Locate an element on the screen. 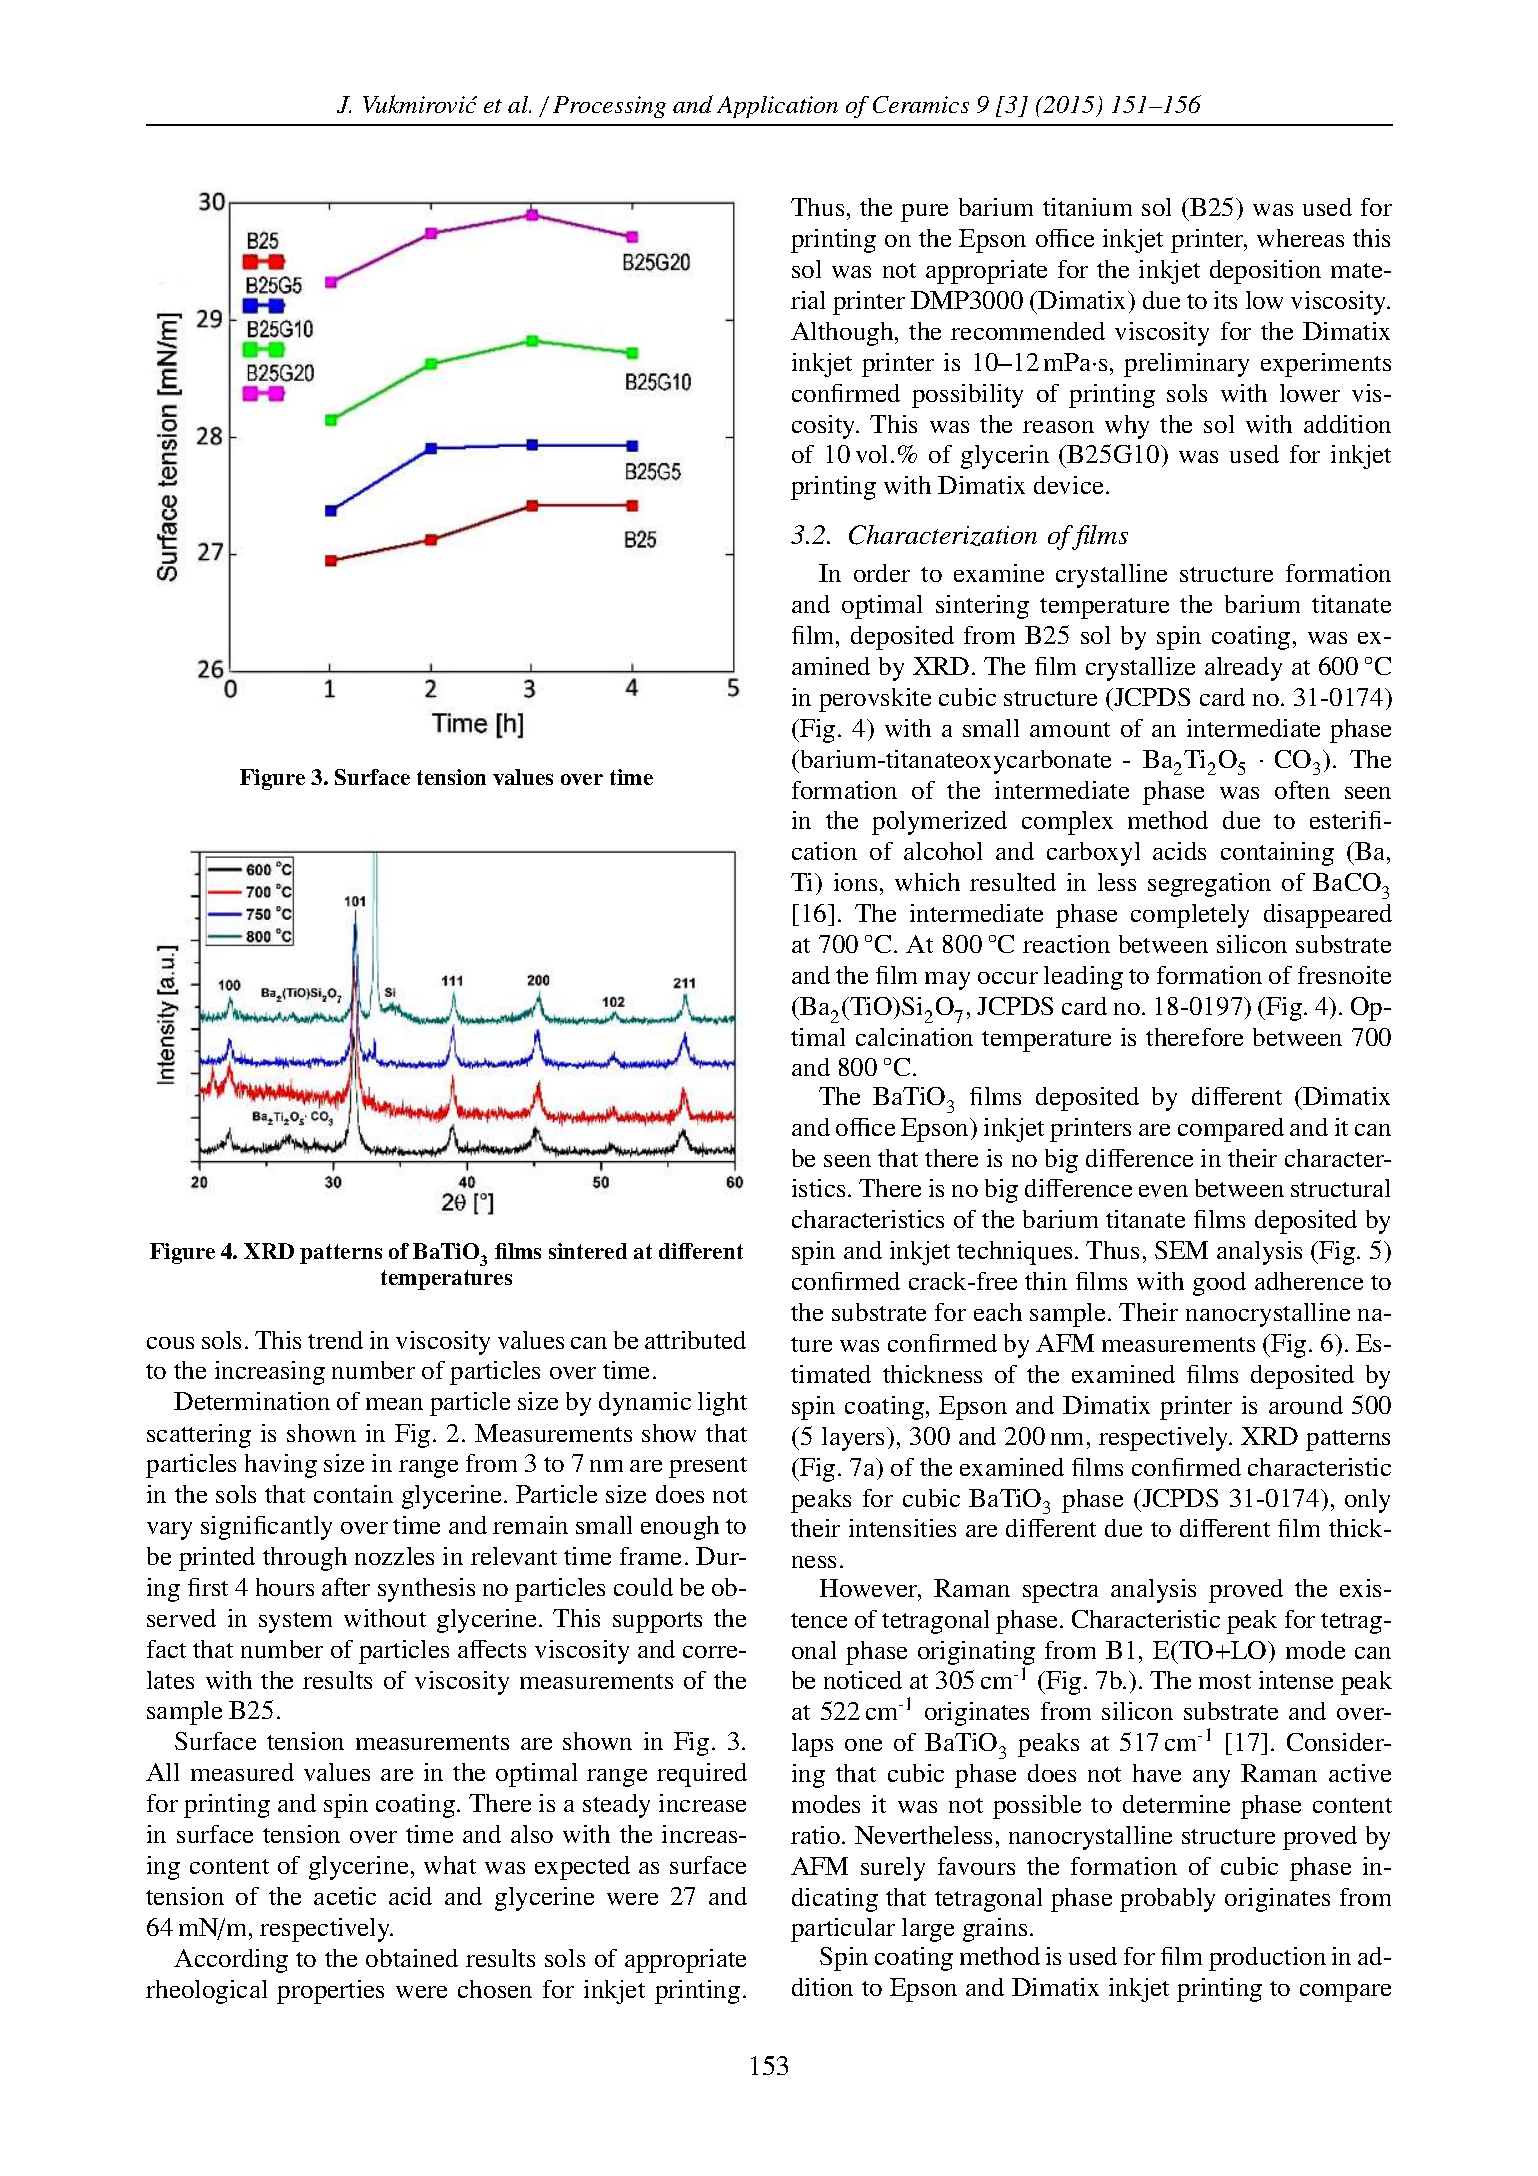  whereas is located at coordinates (1300, 238).
